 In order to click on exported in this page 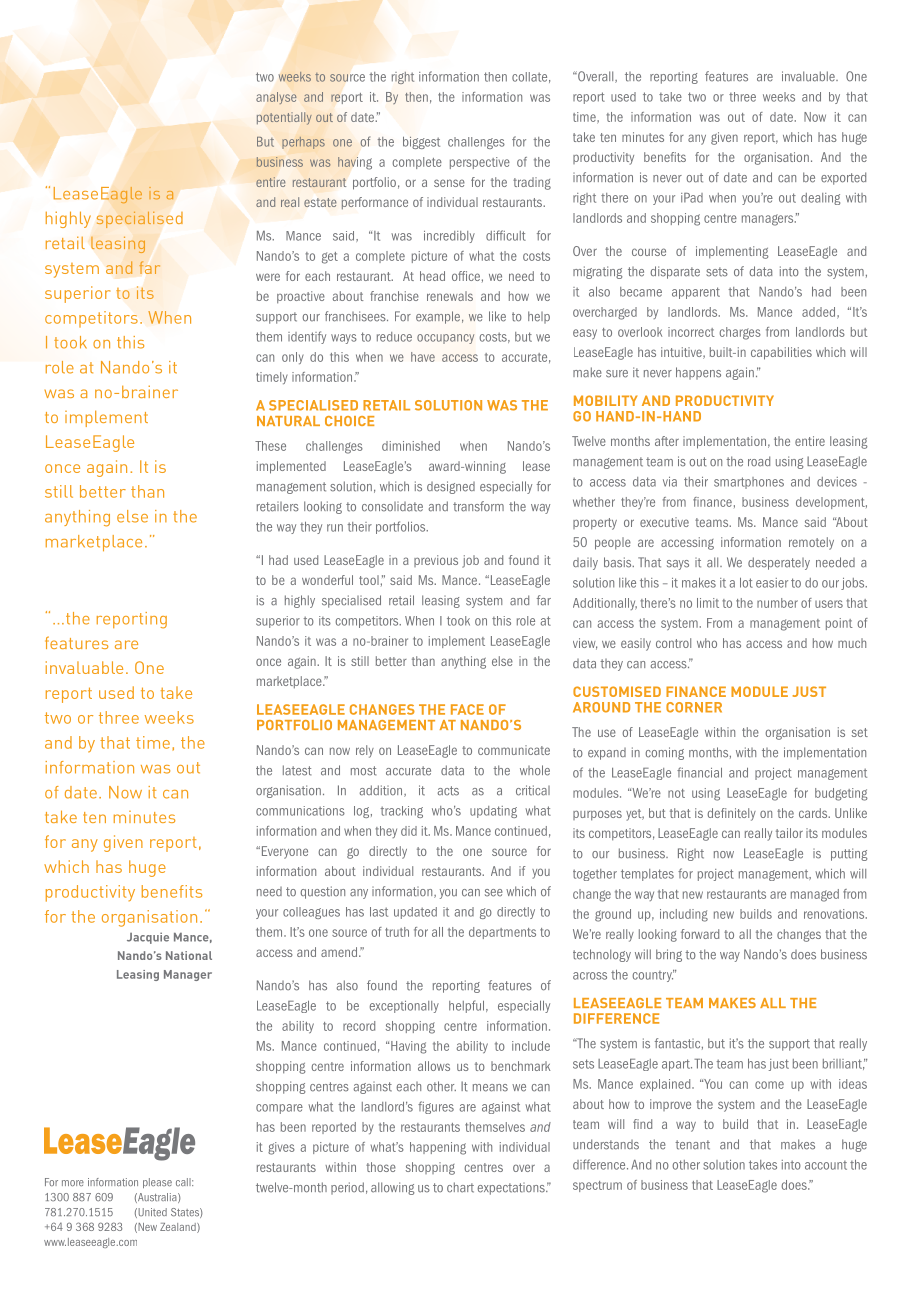, I will do `click(843, 178)`.
